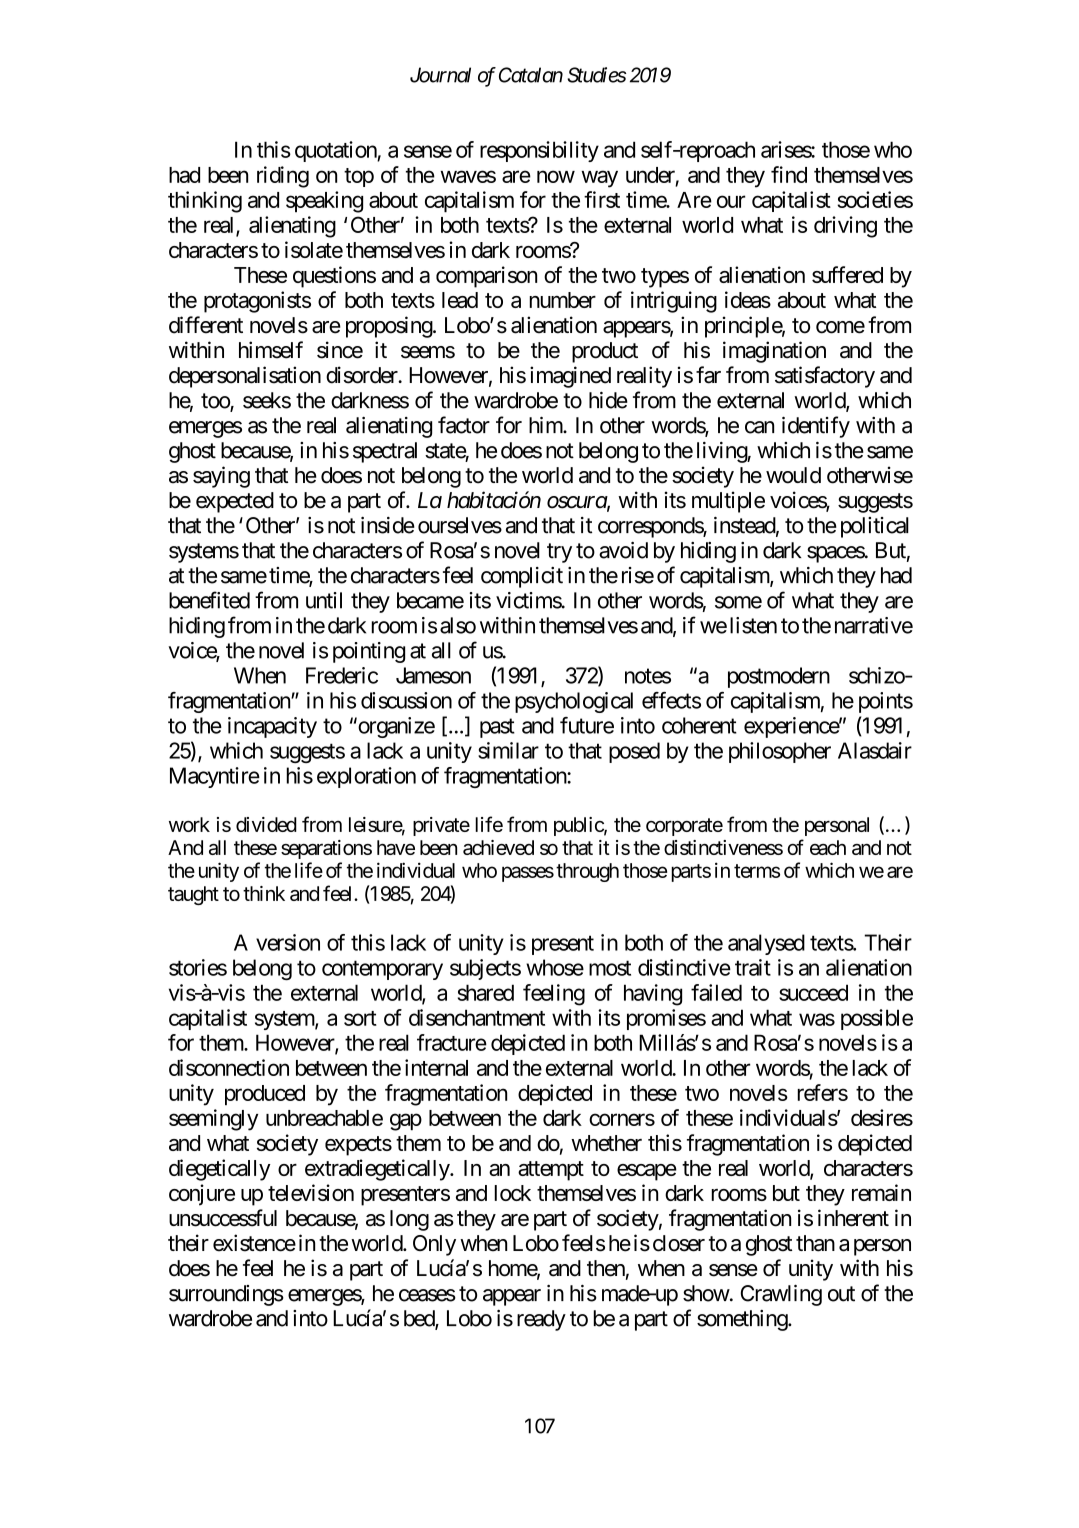 This screenshot has width=1079, height=1528. Describe the element at coordinates (779, 677) in the screenshot. I see `postmodern` at that location.
